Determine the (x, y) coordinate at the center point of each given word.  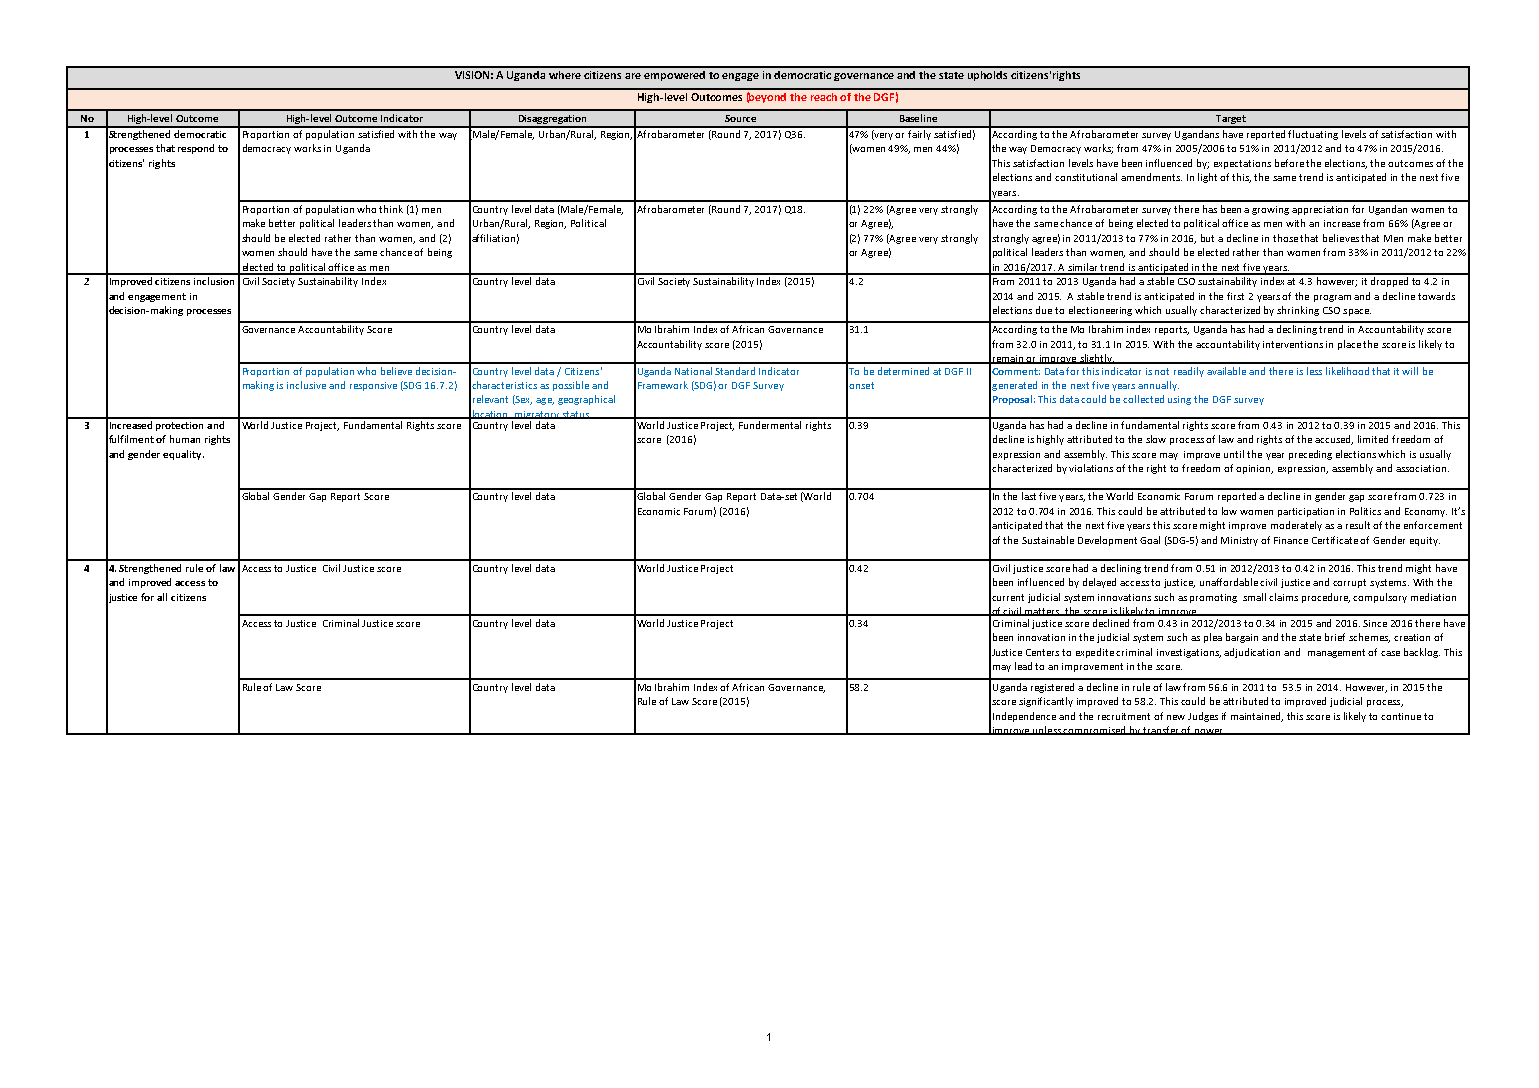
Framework (663, 385)
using (1179, 400)
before (1289, 163)
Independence (1024, 717)
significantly (1046, 702)
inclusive (306, 385)
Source (740, 118)
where (565, 75)
